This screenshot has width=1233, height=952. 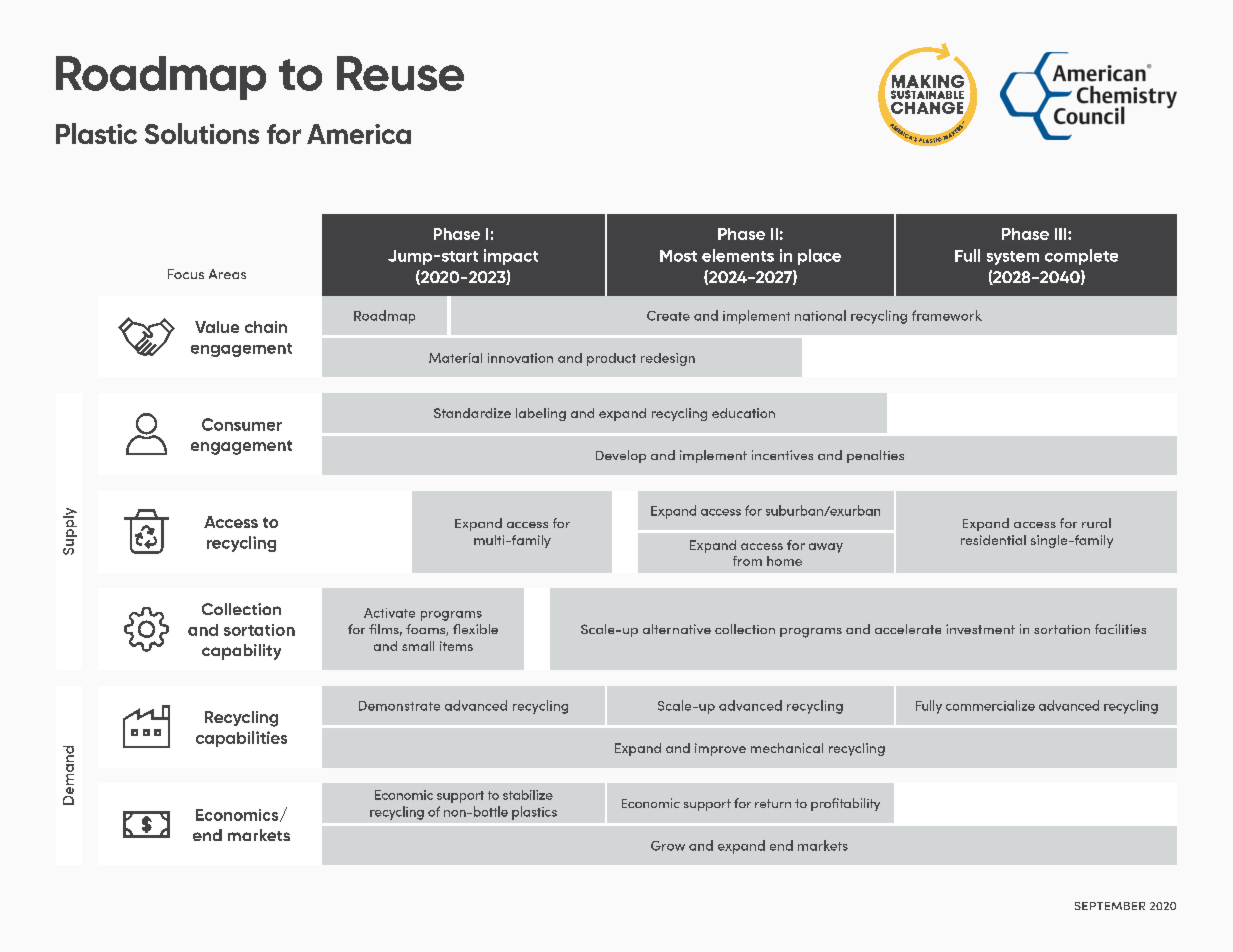 What do you see at coordinates (242, 424) in the screenshot?
I see `Consumer` at bounding box center [242, 424].
